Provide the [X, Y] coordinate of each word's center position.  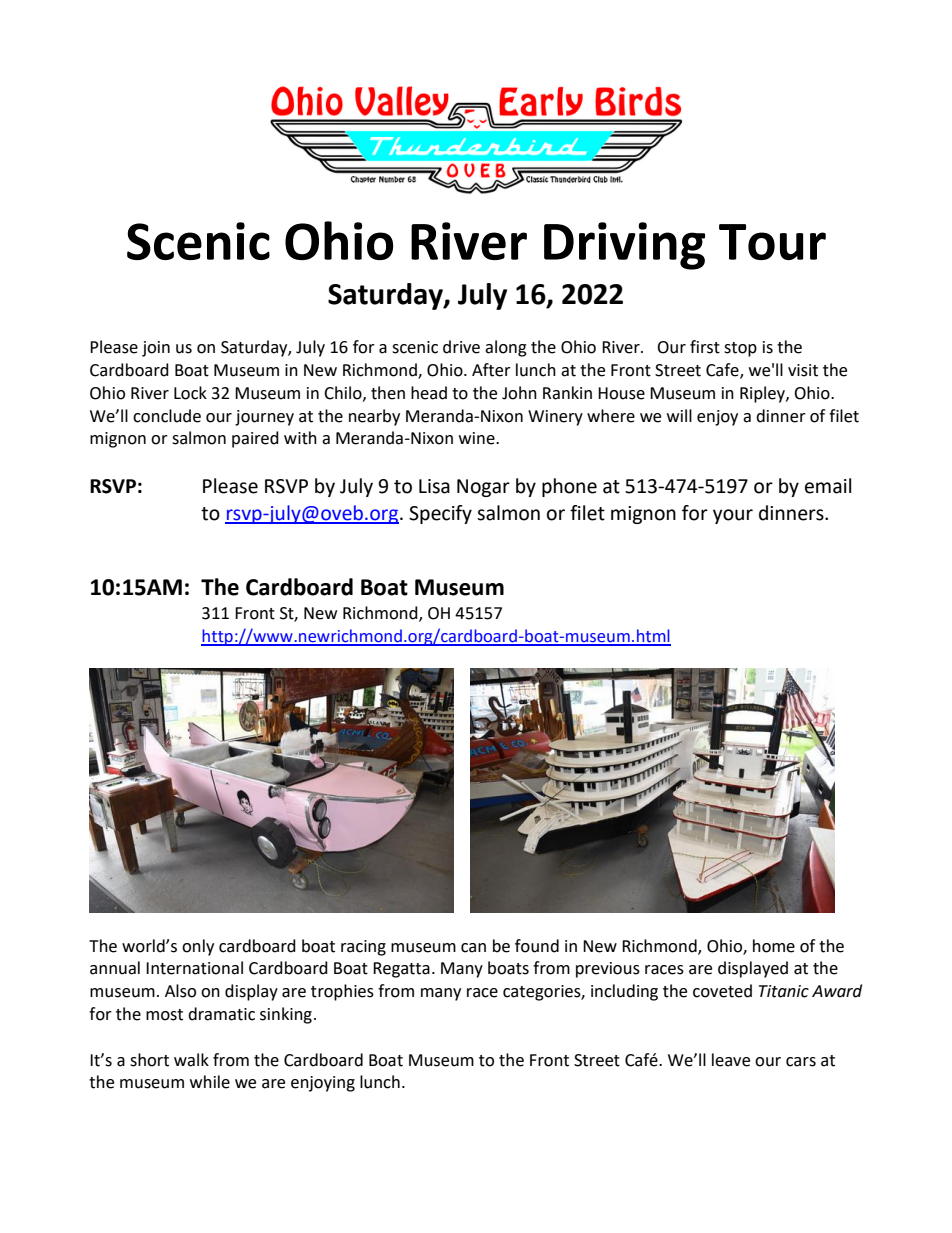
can [473, 948]
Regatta [401, 970]
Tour [772, 242]
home [774, 946]
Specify [440, 514]
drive [461, 347]
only [198, 947]
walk [191, 1060]
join [156, 349]
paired [255, 439]
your [733, 516]
